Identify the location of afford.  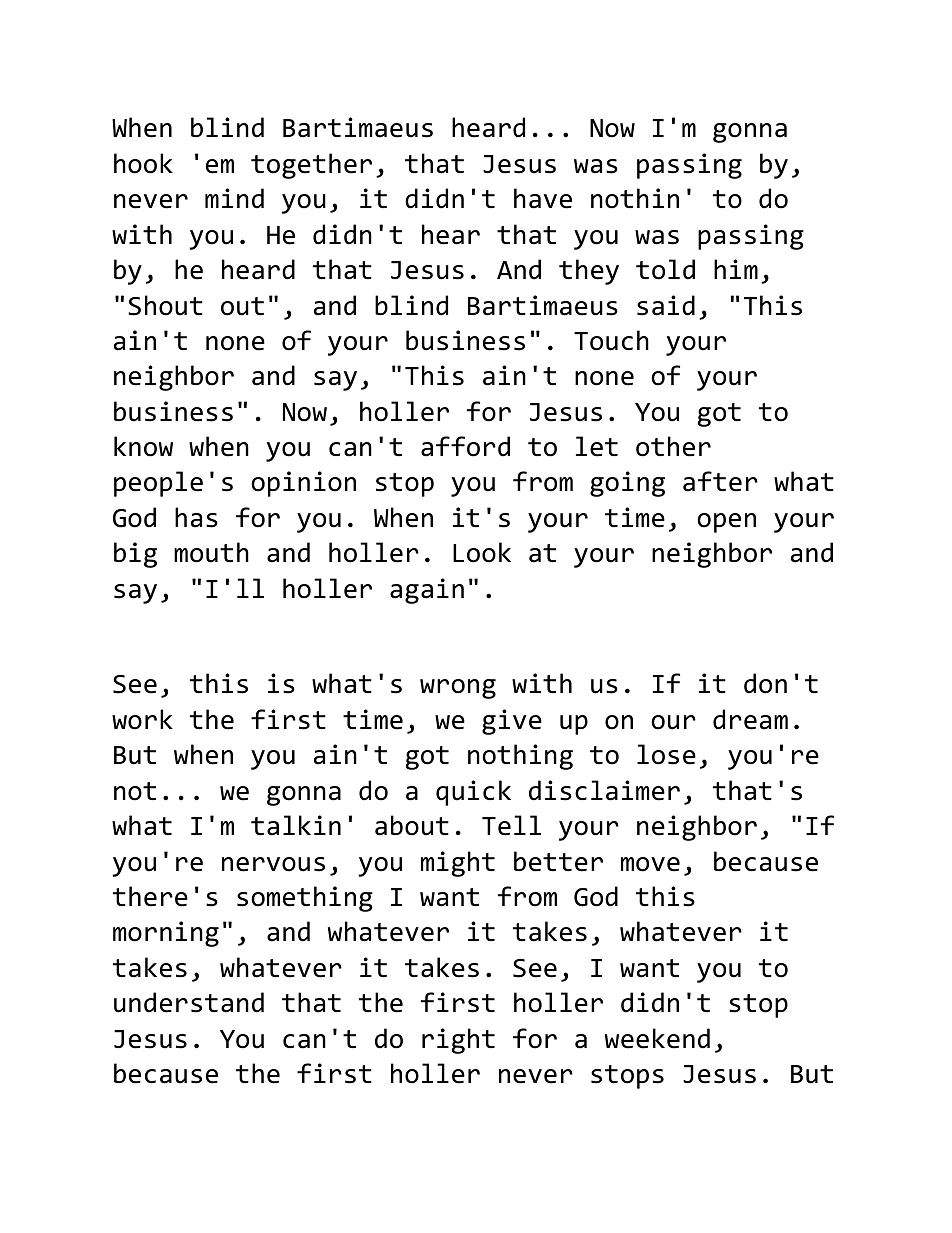
(465, 446).
